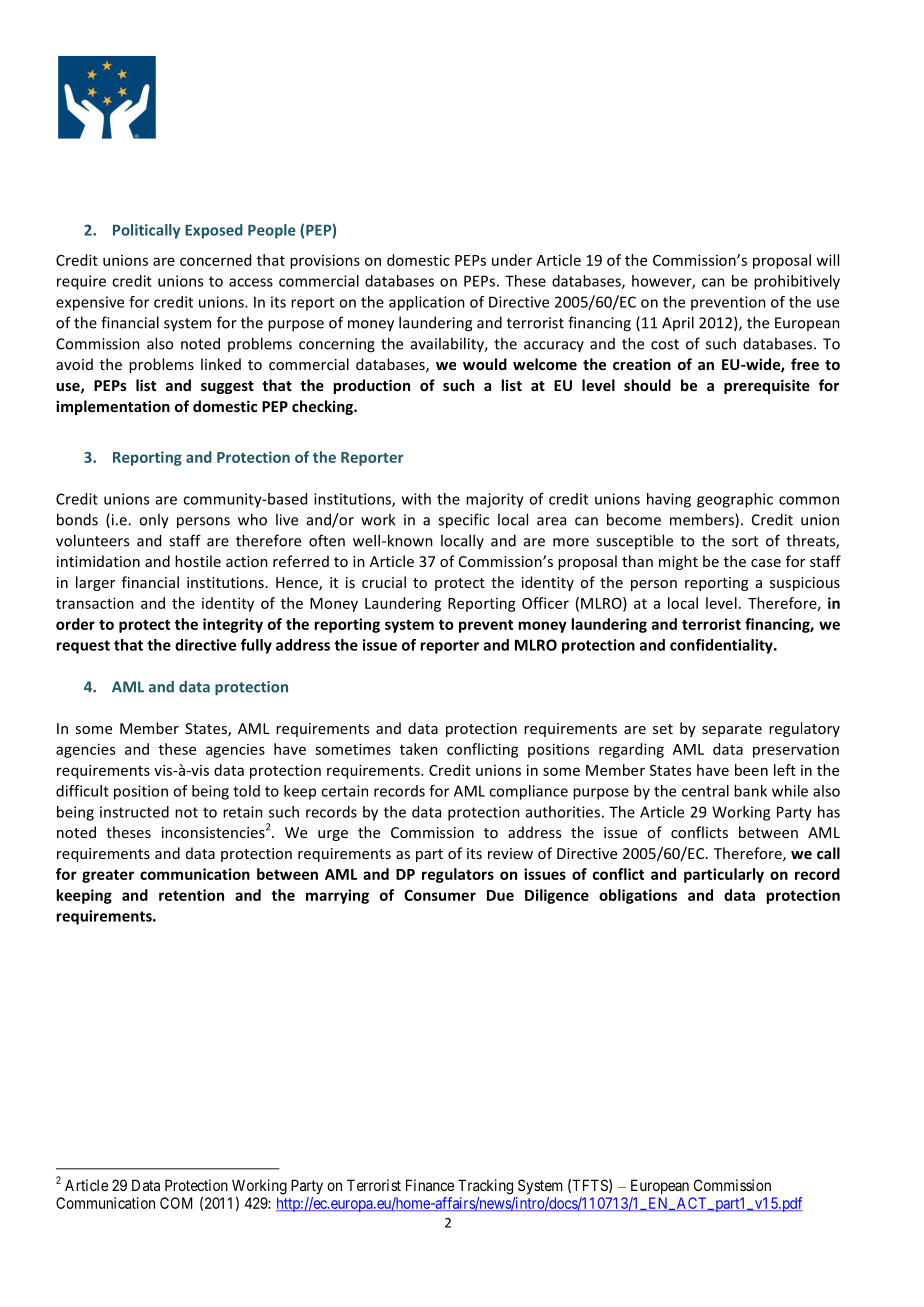 The image size is (924, 1307). I want to click on Finance, so click(430, 1185).
